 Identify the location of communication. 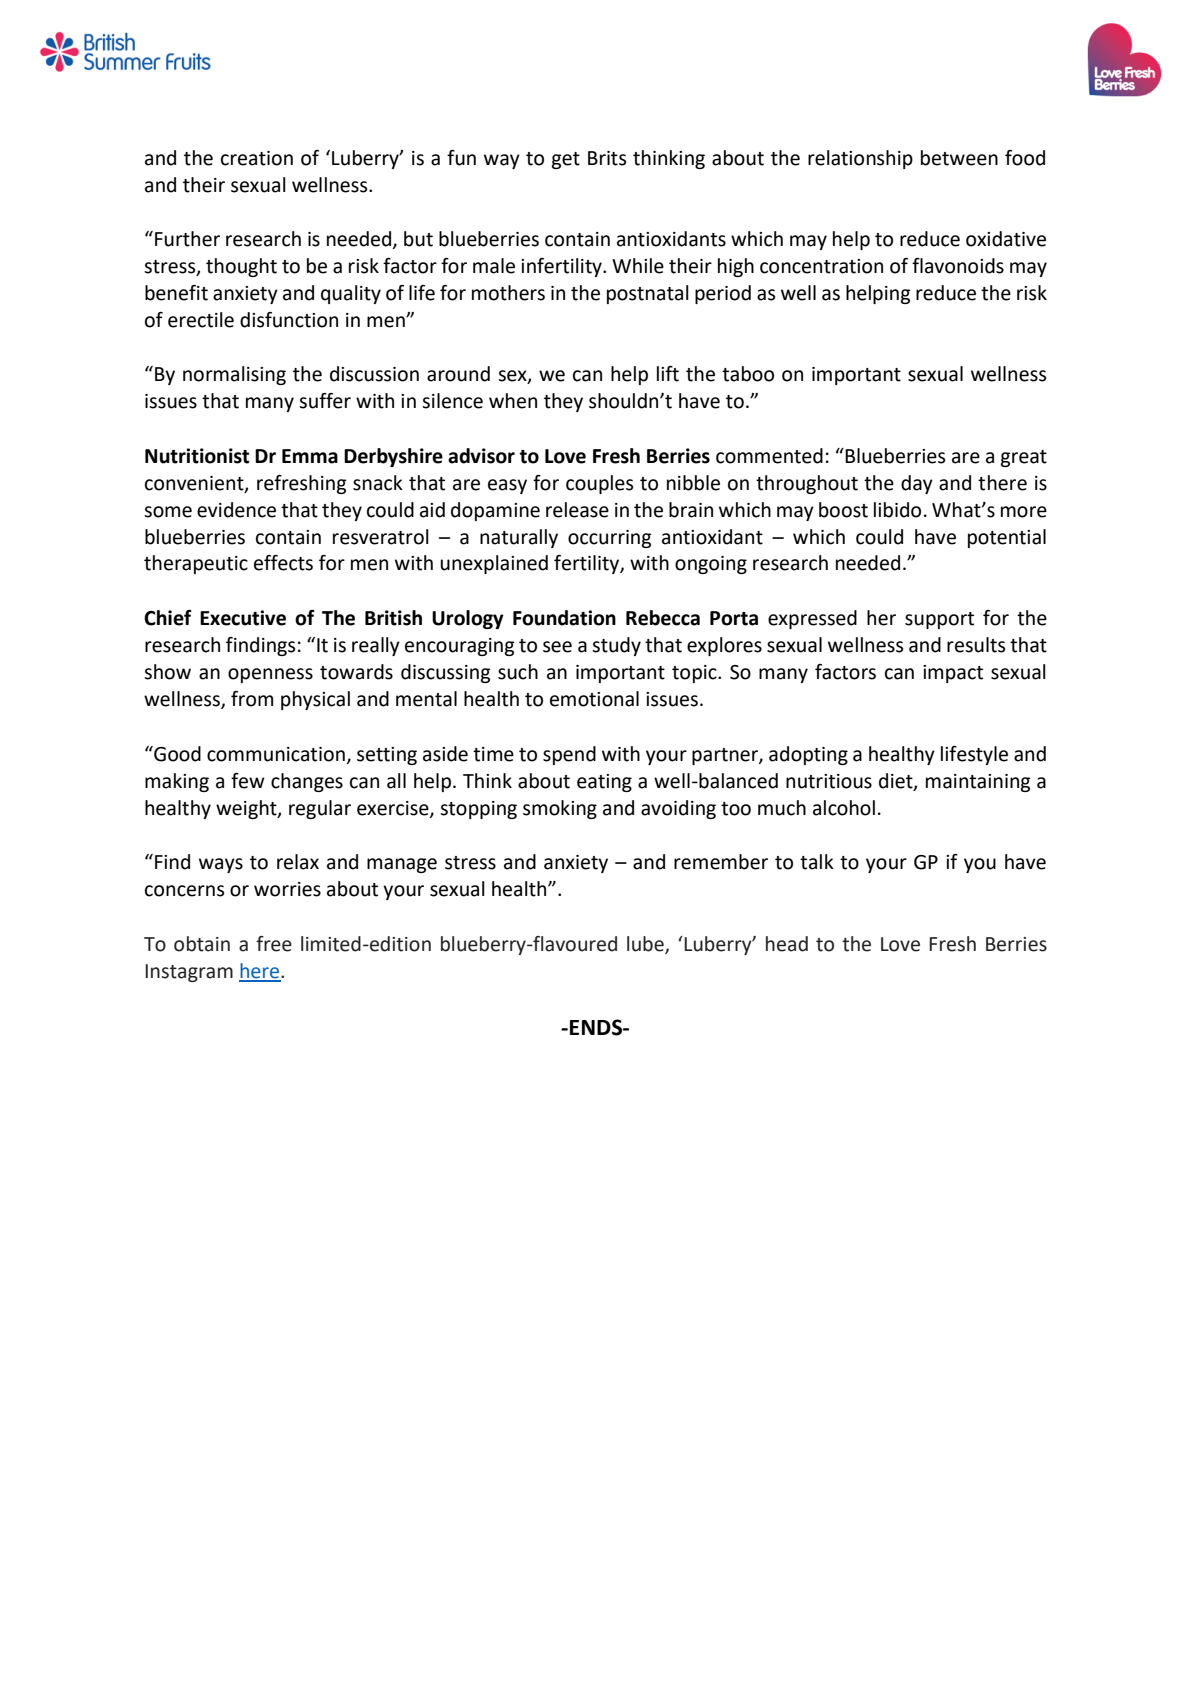
(276, 754).
